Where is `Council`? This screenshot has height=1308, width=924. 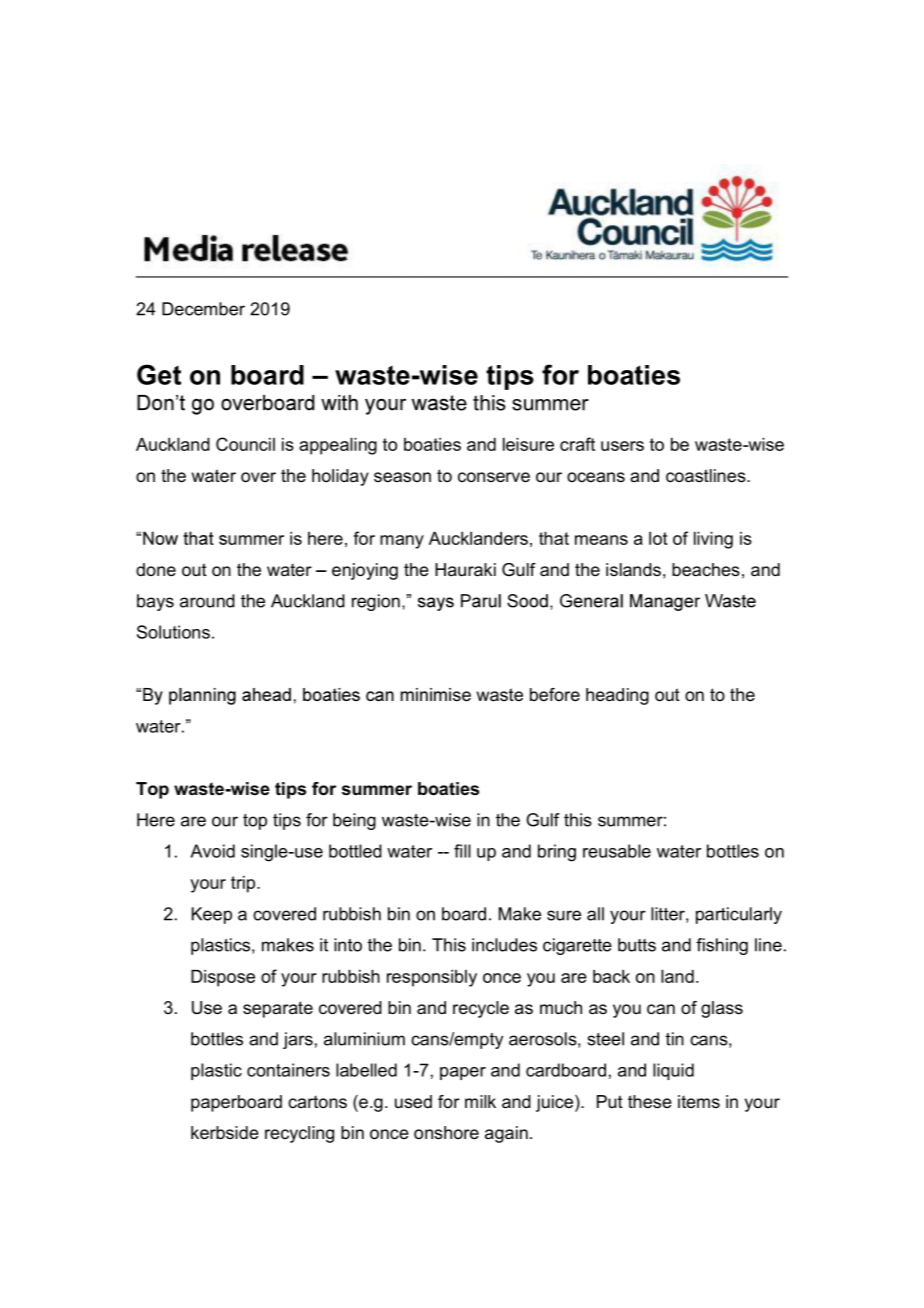 Council is located at coordinates (245, 444).
